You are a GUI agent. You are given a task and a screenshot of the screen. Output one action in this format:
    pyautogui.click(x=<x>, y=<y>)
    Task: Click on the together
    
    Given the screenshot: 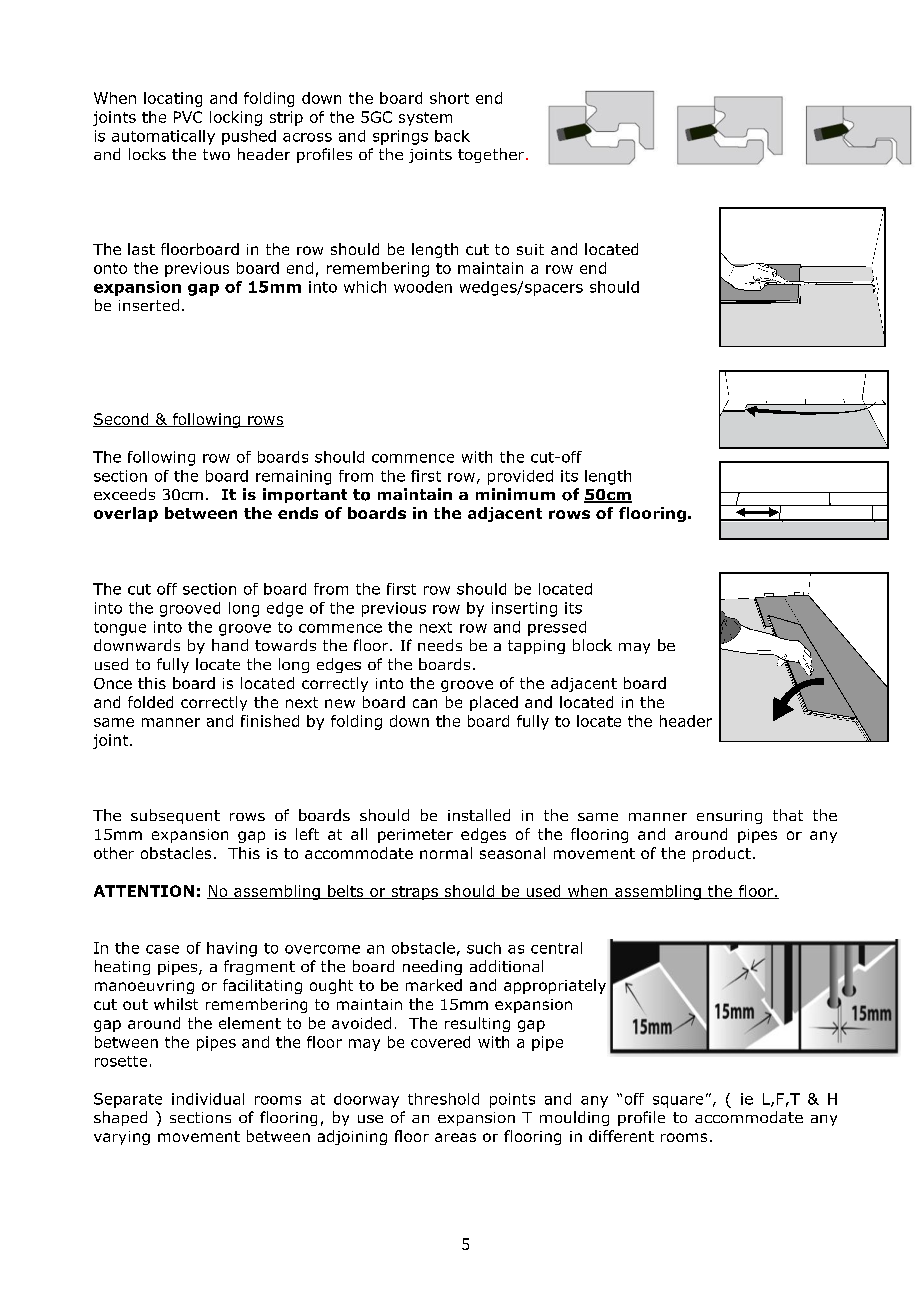 What is the action you would take?
    pyautogui.click(x=491, y=155)
